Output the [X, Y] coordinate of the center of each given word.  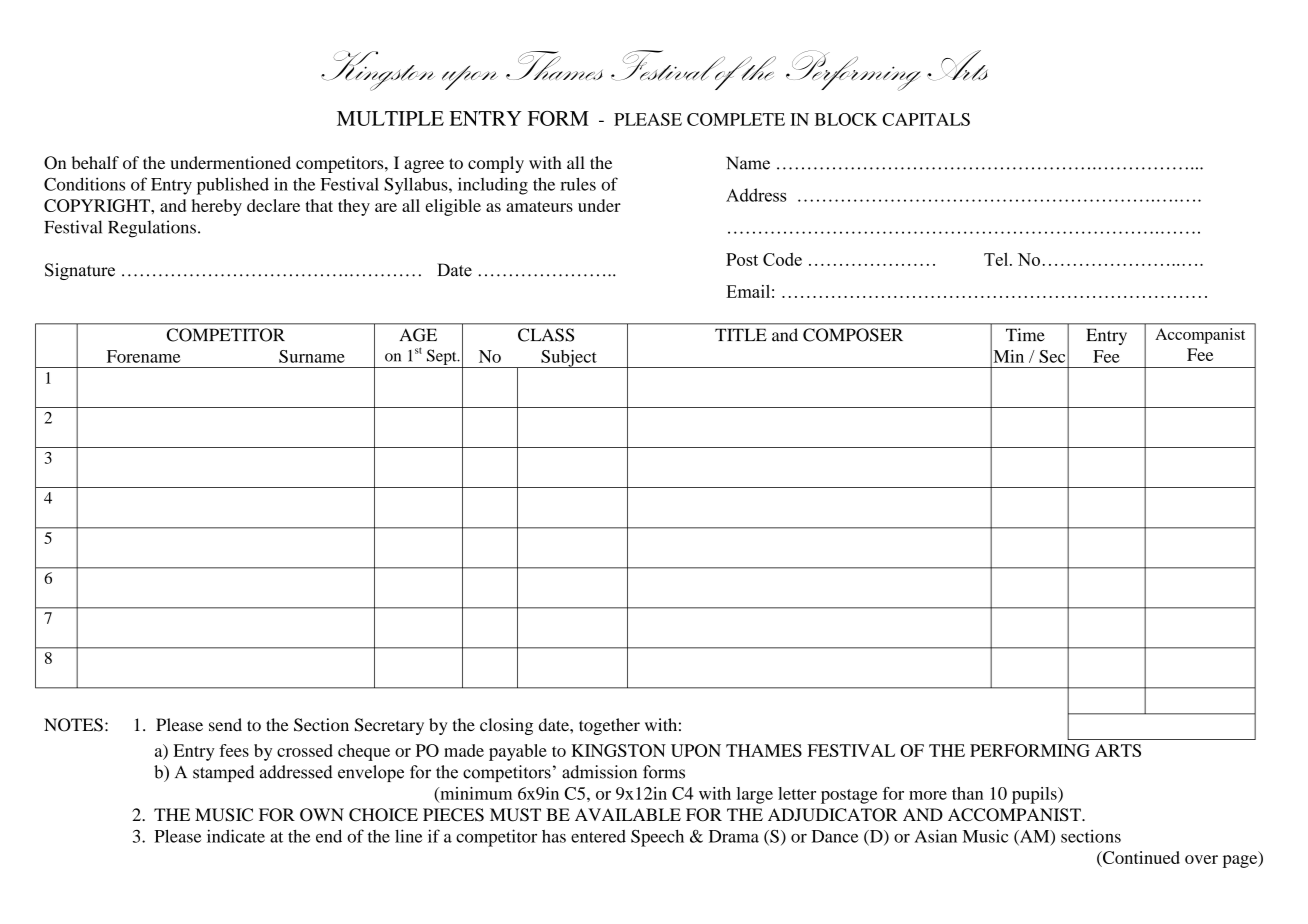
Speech [657, 838]
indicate [236, 836]
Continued [1140, 859]
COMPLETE [736, 119]
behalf [95, 162]
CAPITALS [926, 119]
